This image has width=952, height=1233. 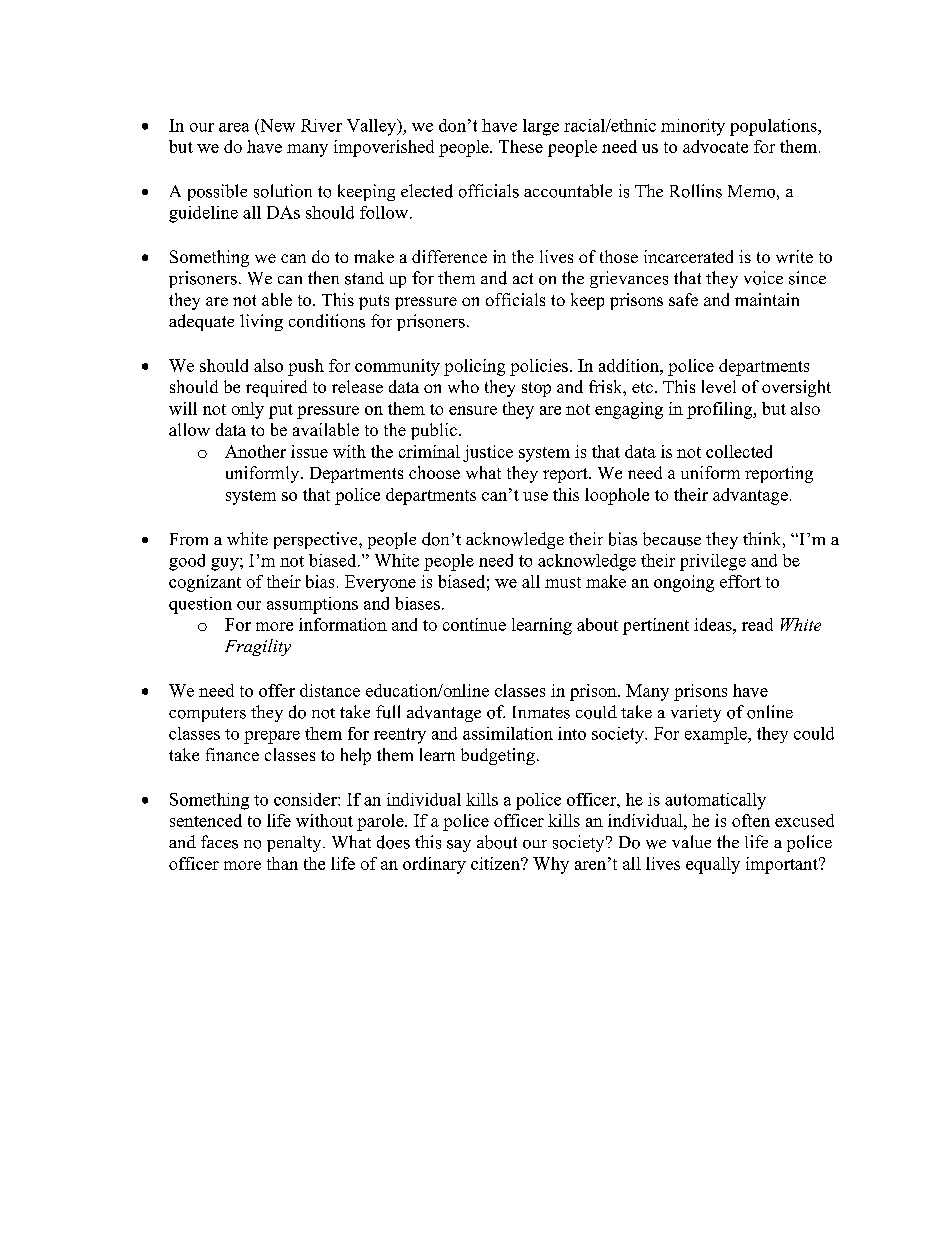 I want to click on Another, so click(x=255, y=451).
